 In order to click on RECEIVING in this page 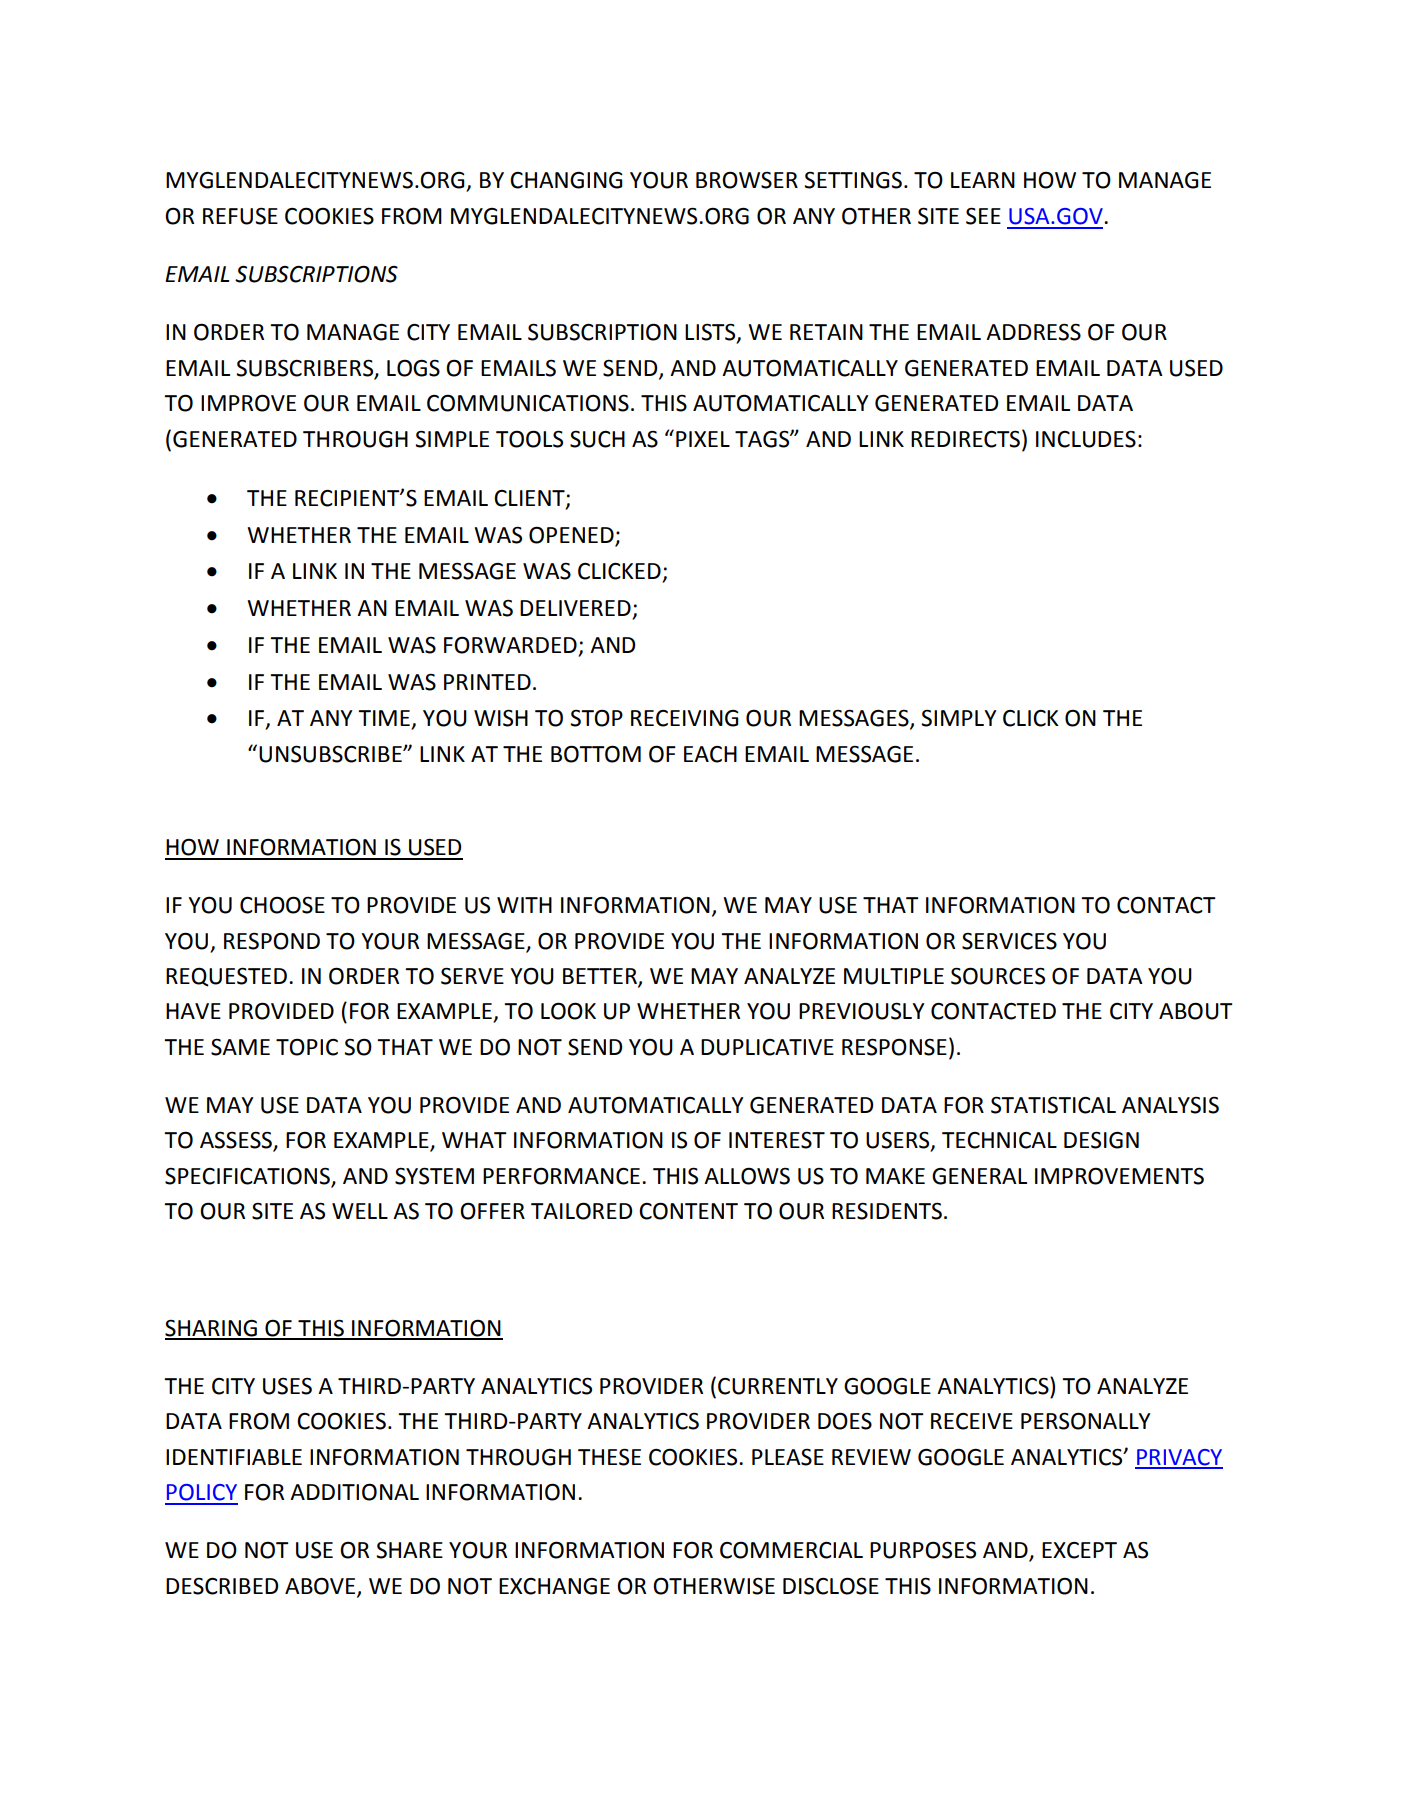, I will do `click(685, 718)`.
